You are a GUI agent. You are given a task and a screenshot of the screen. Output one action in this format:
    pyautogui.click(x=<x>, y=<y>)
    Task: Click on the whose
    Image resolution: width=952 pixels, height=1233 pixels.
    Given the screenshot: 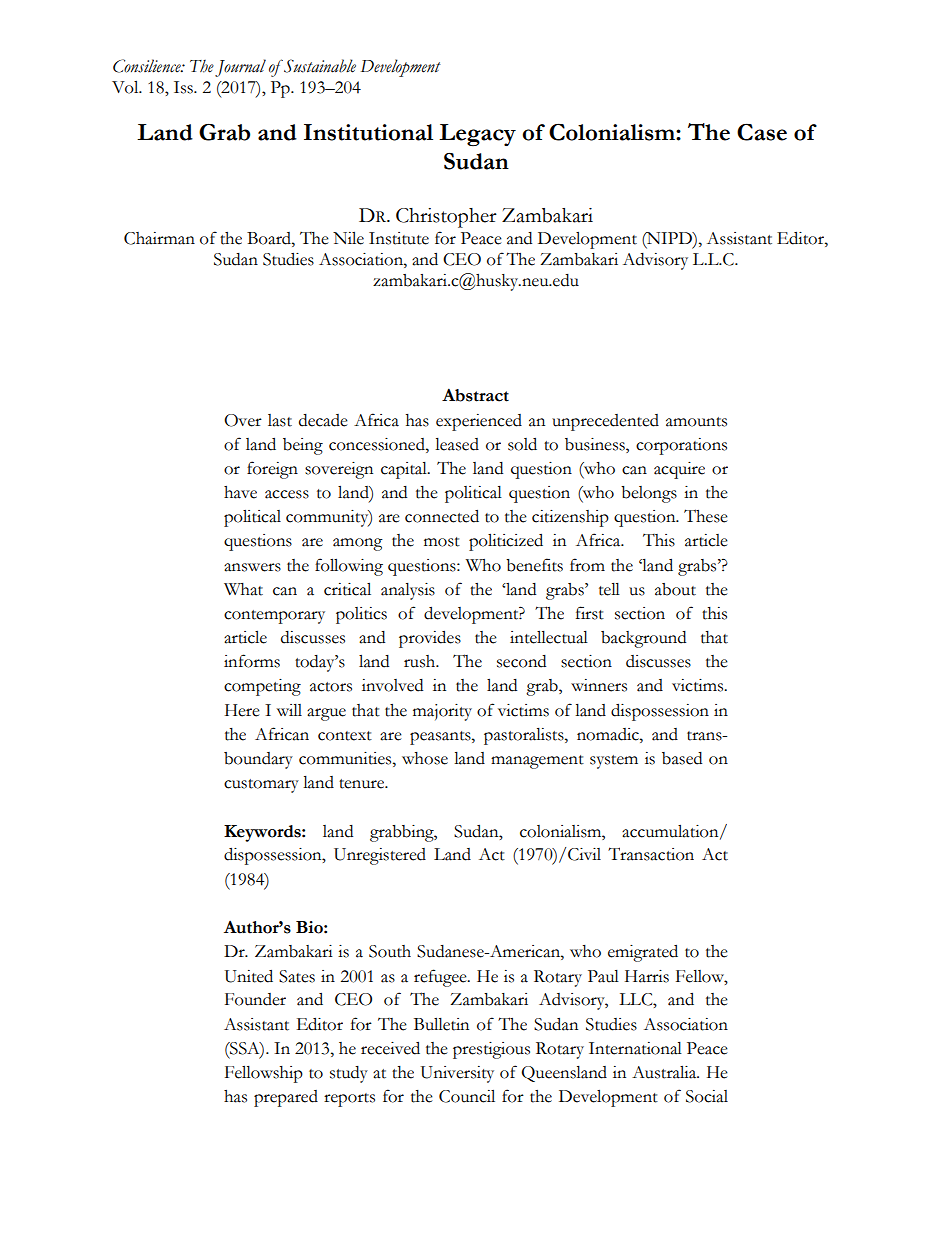 What is the action you would take?
    pyautogui.click(x=425, y=758)
